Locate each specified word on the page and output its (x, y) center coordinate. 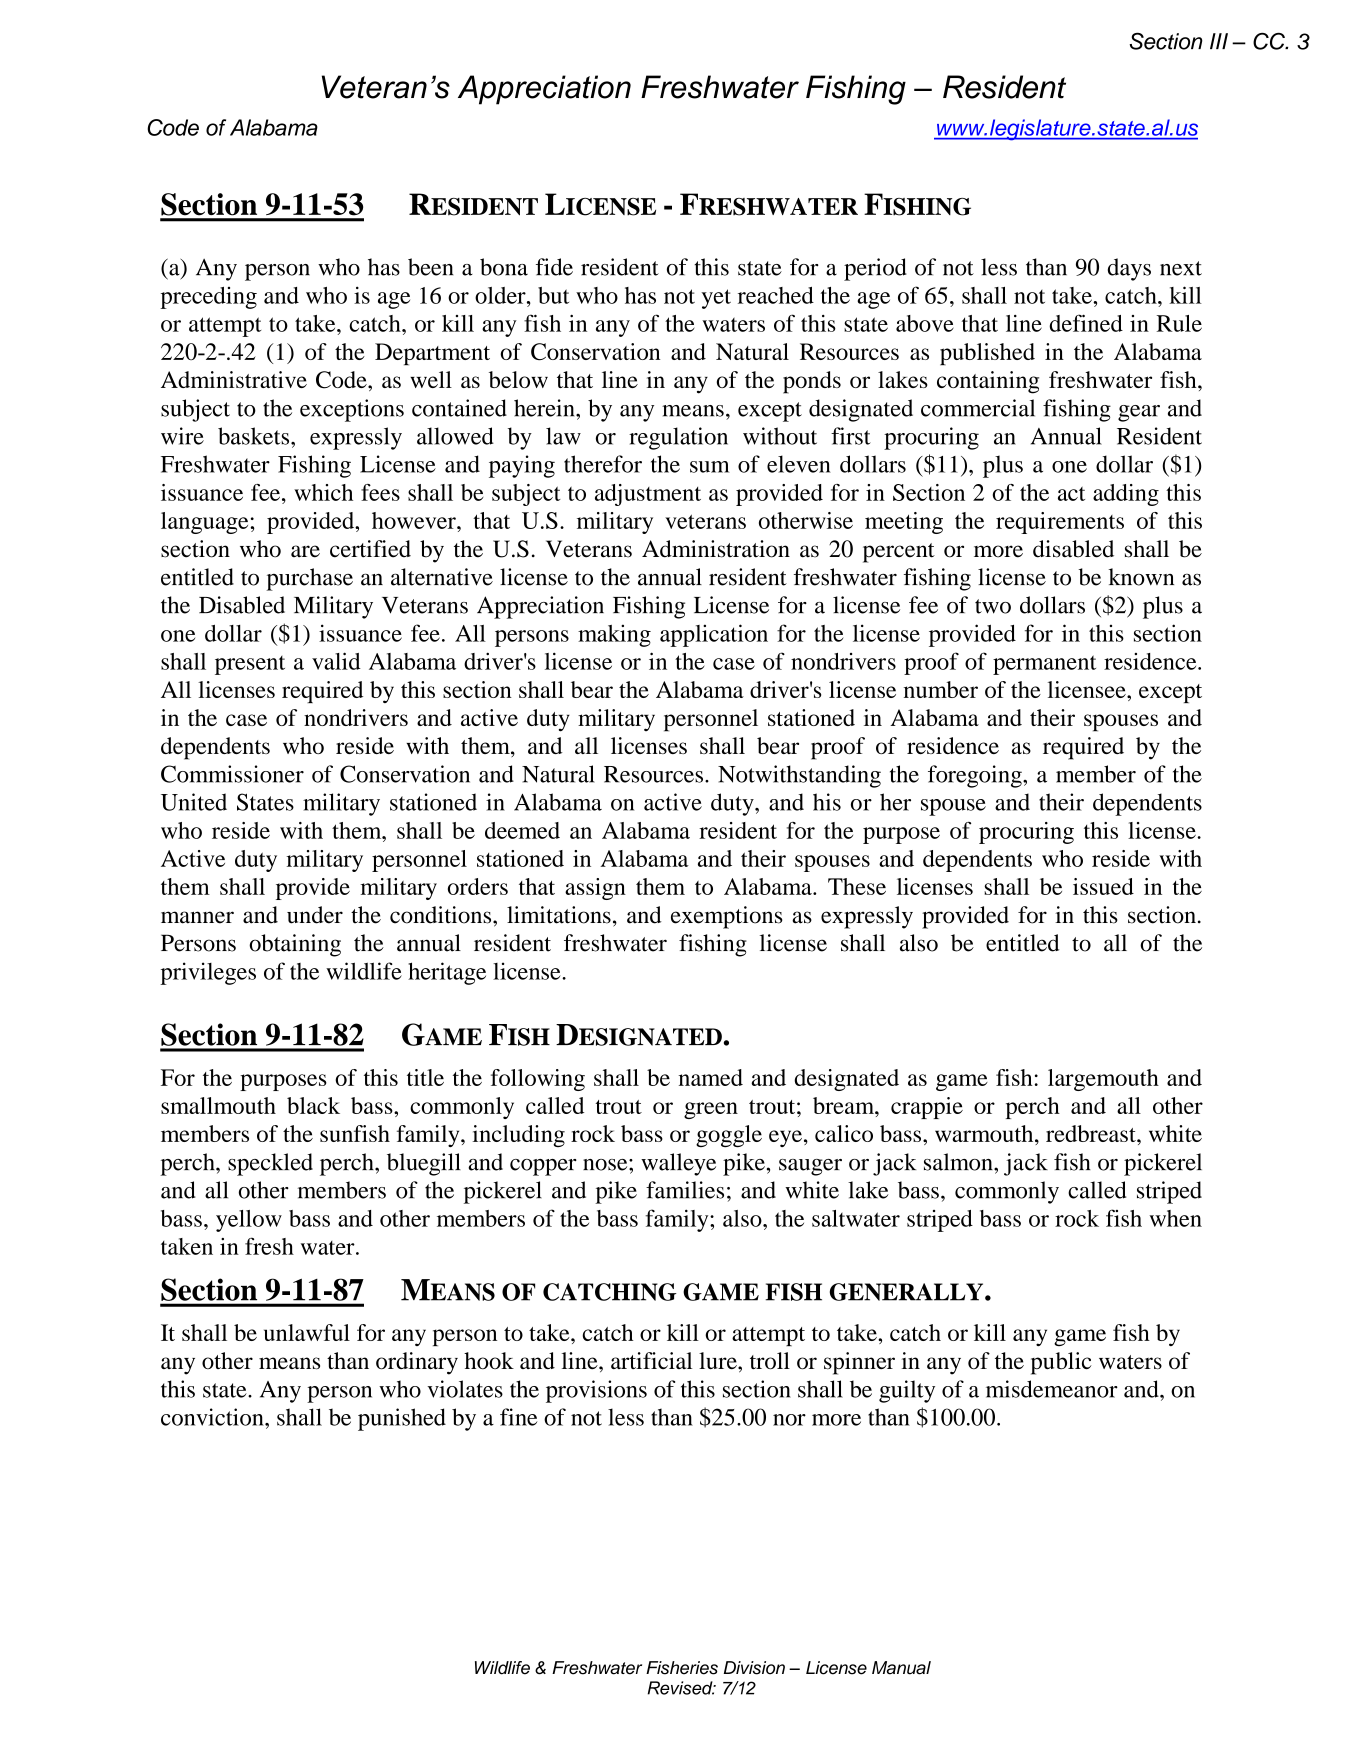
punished (402, 1419)
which (323, 492)
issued (1103, 886)
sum (710, 467)
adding (1126, 495)
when (1175, 1218)
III (1219, 41)
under (315, 915)
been (430, 267)
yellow (249, 1221)
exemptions (727, 917)
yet (716, 299)
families (685, 1190)
